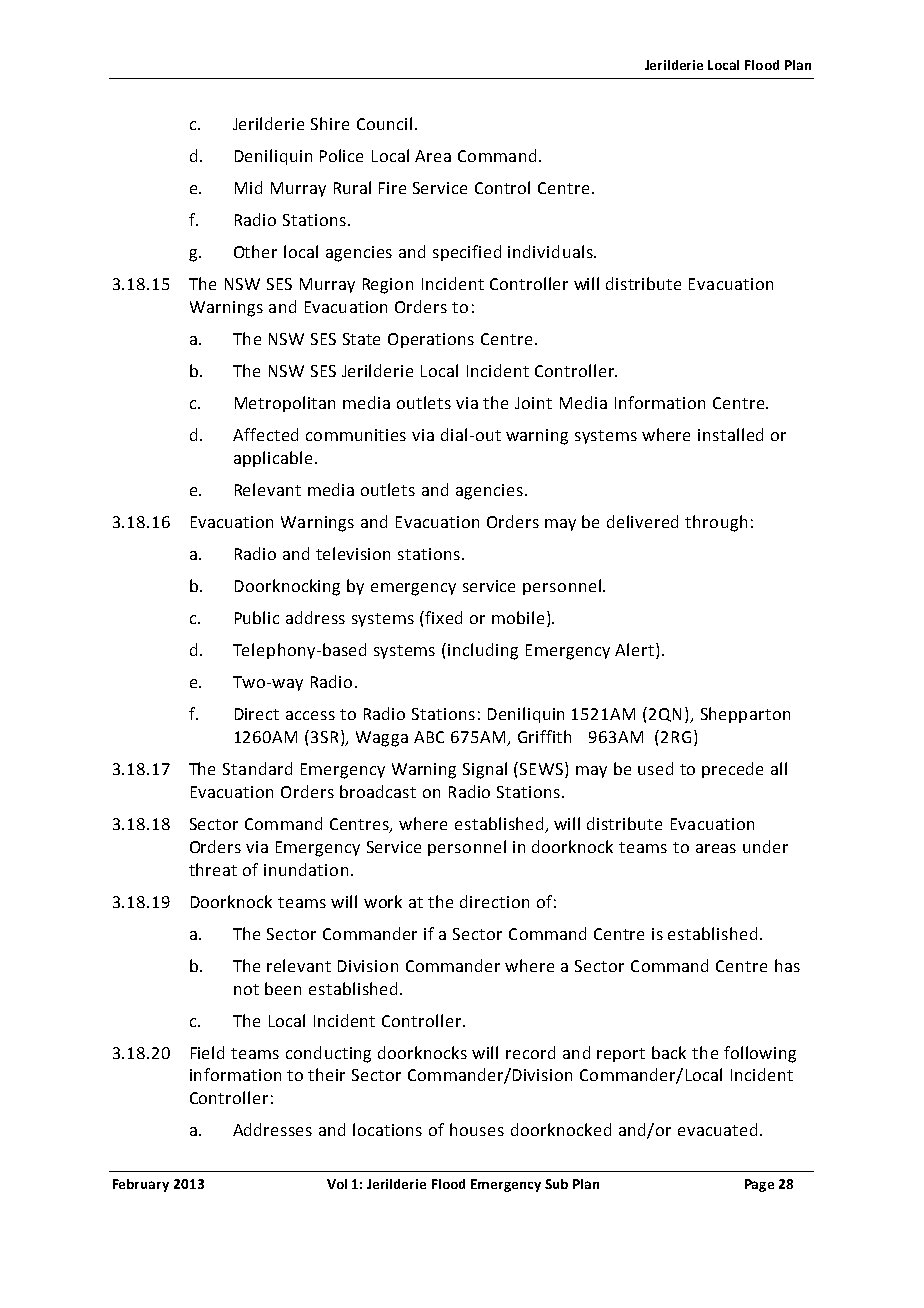 Image resolution: width=924 pixels, height=1308 pixels. What do you see at coordinates (248, 187) in the document?
I see `Mid` at bounding box center [248, 187].
